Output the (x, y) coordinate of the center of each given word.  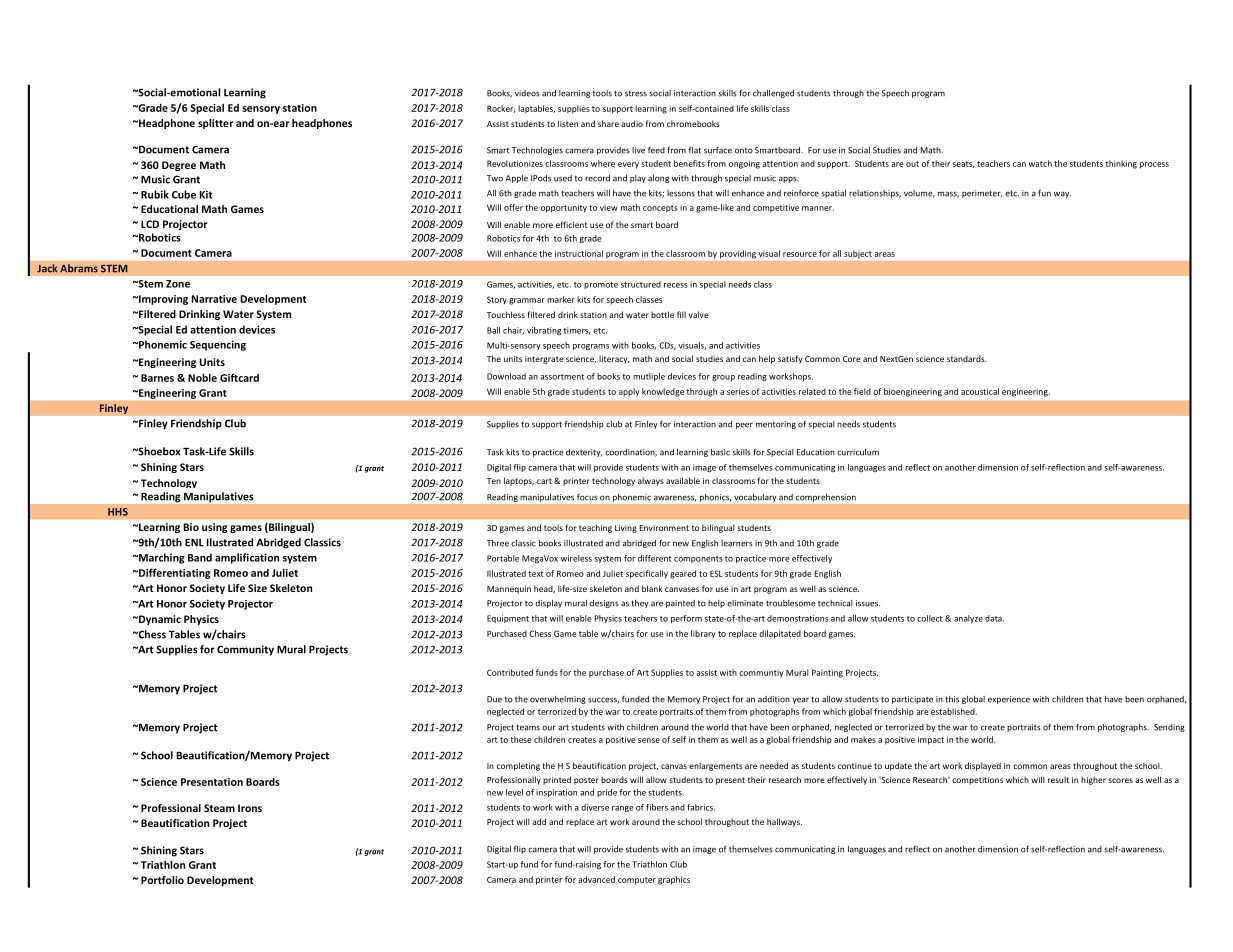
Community (245, 650)
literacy (614, 359)
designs (604, 604)
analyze (968, 619)
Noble (202, 377)
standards (967, 358)
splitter (216, 124)
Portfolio (162, 880)
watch (1040, 163)
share (608, 123)
